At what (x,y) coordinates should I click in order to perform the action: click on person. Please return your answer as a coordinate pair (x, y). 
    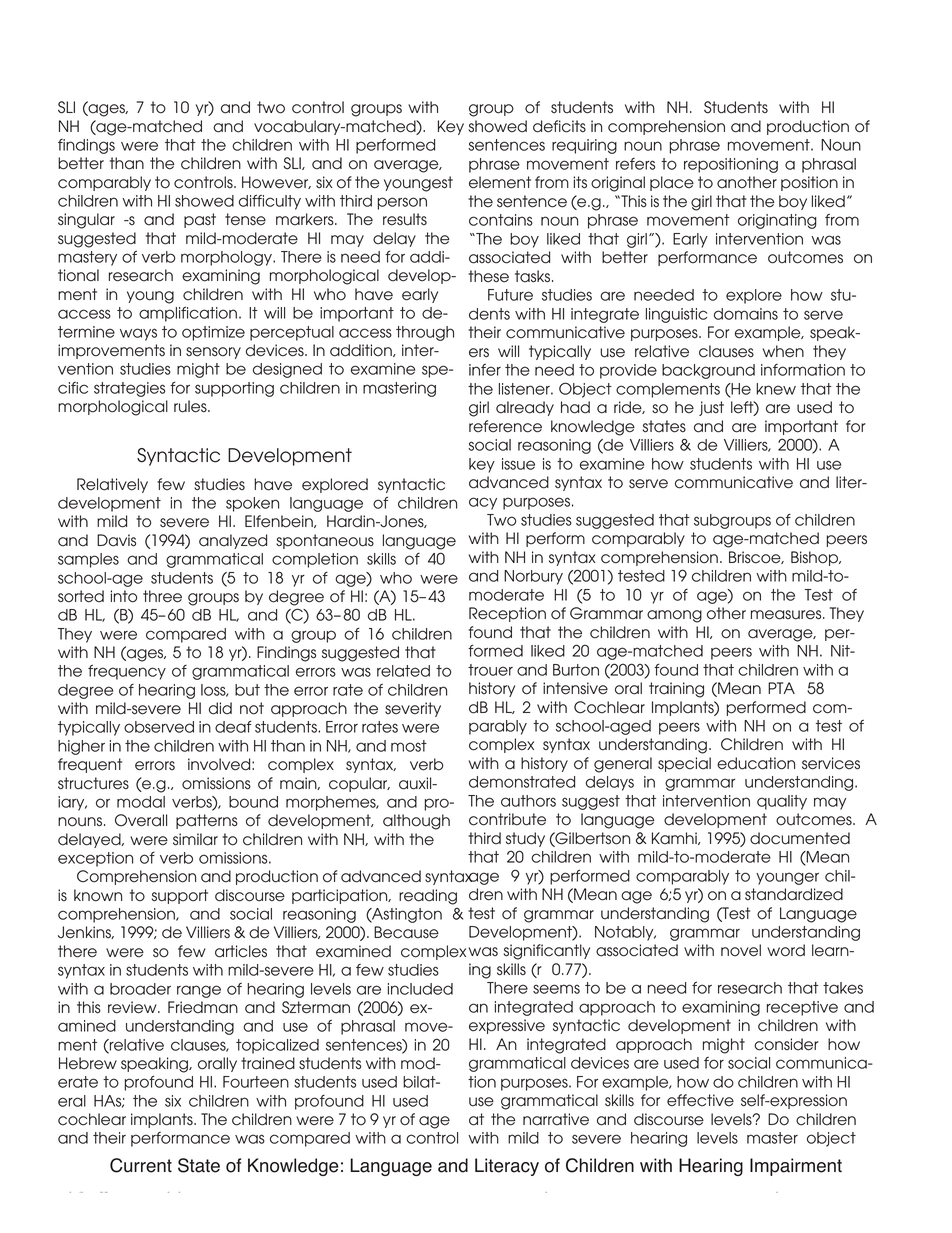
    Looking at the image, I should click on (402, 203).
